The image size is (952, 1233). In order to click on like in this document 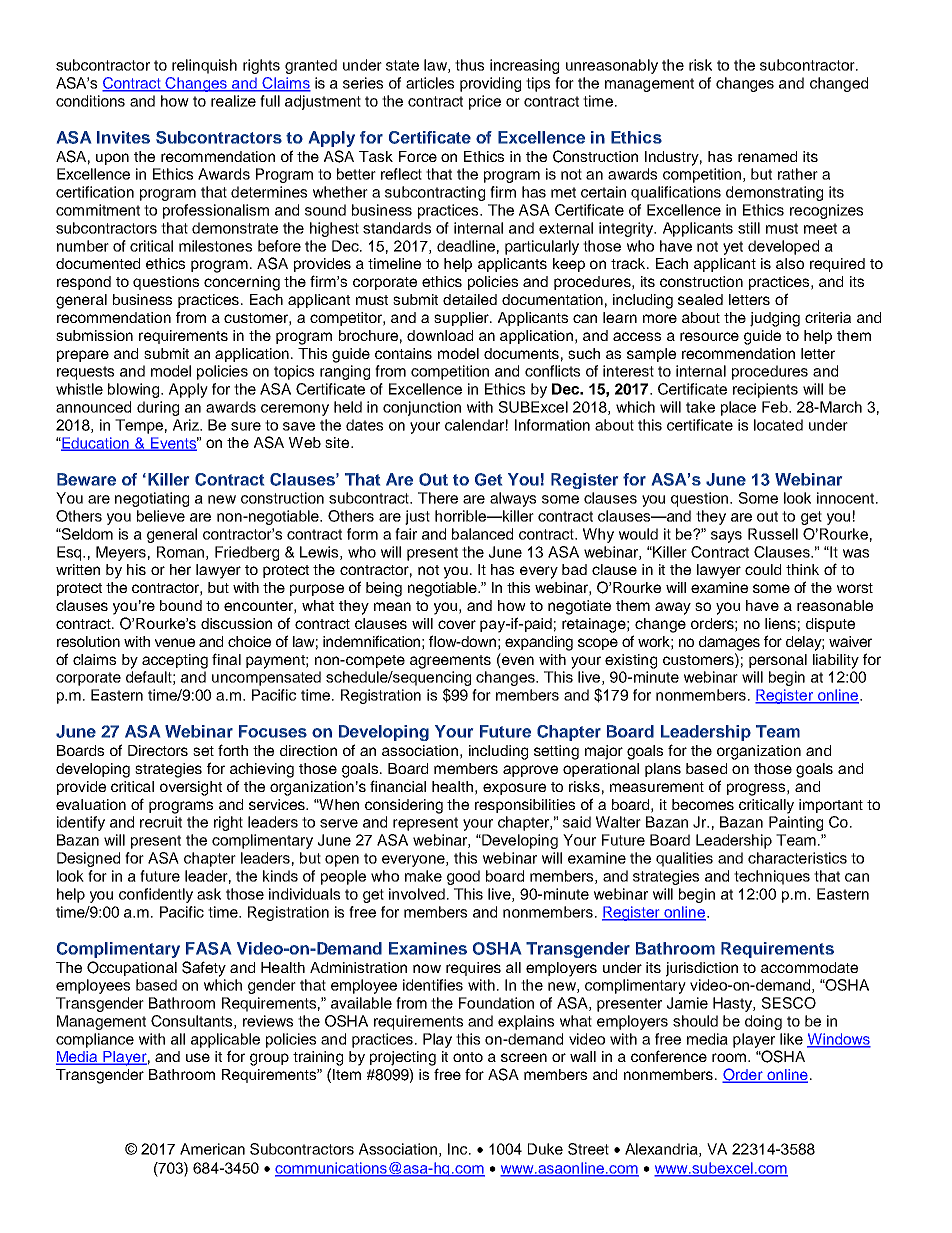, I will do `click(791, 1039)`.
